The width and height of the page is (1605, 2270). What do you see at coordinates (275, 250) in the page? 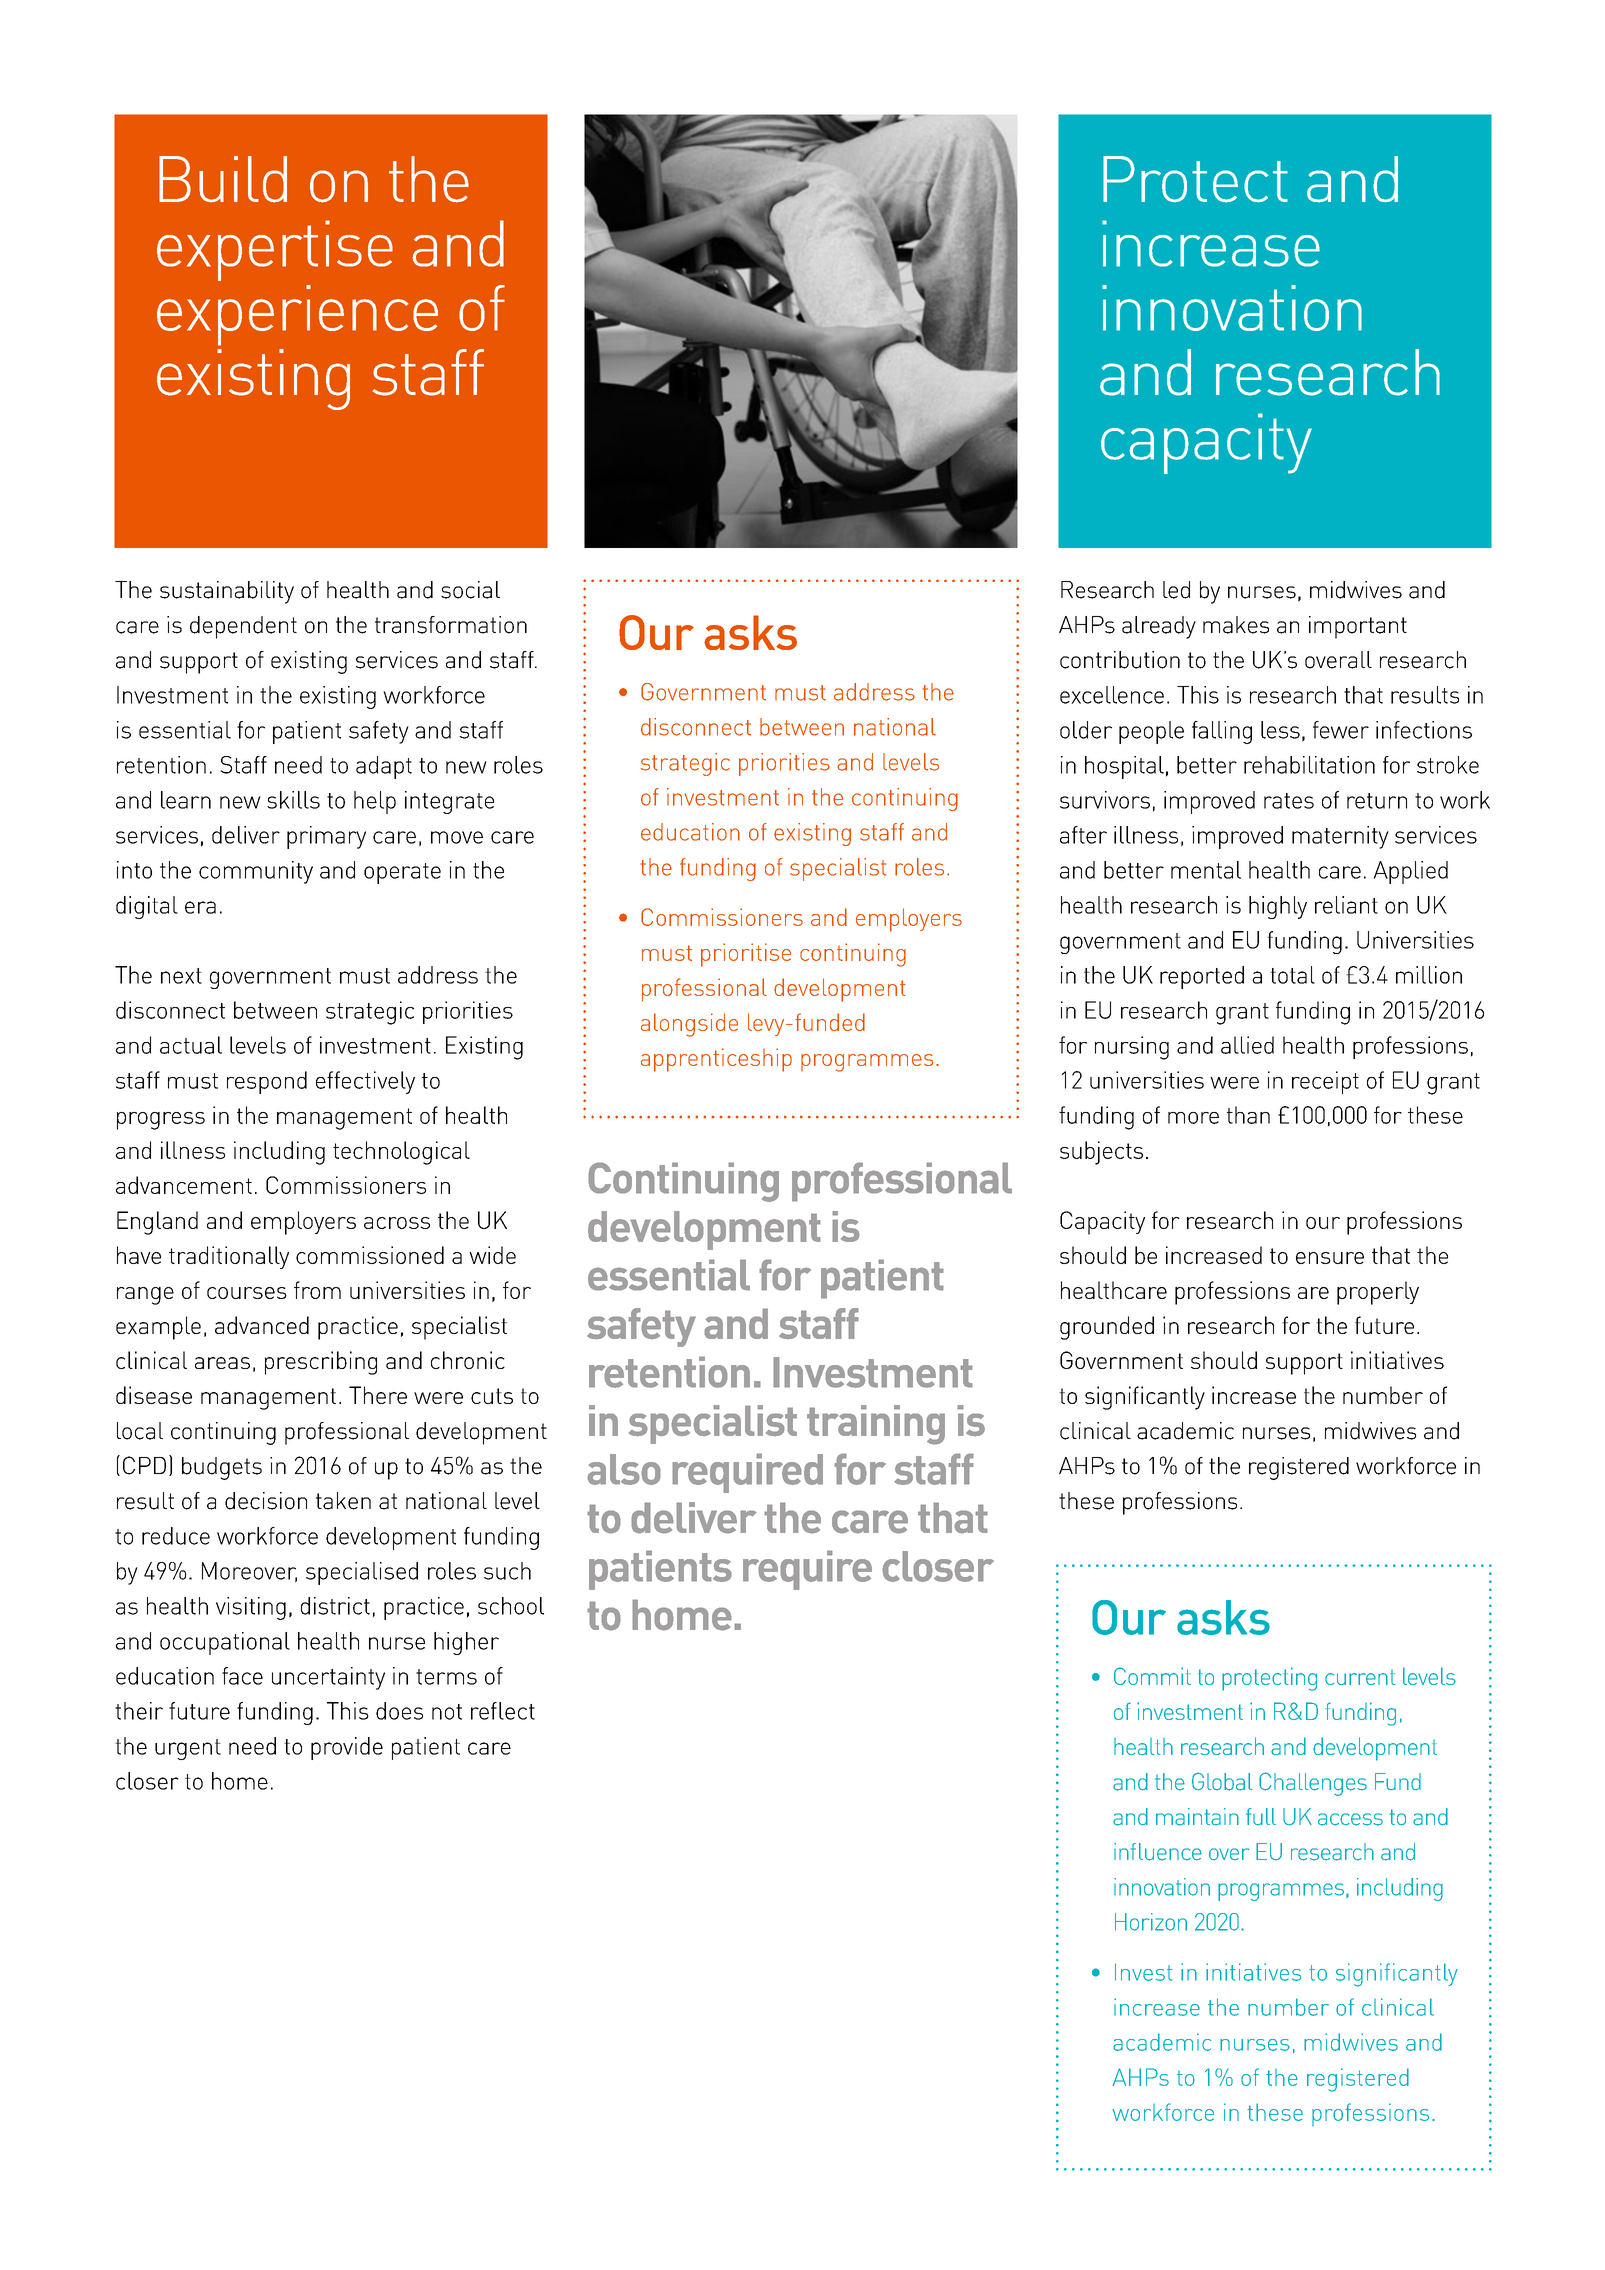
I see `expertise` at bounding box center [275, 250].
